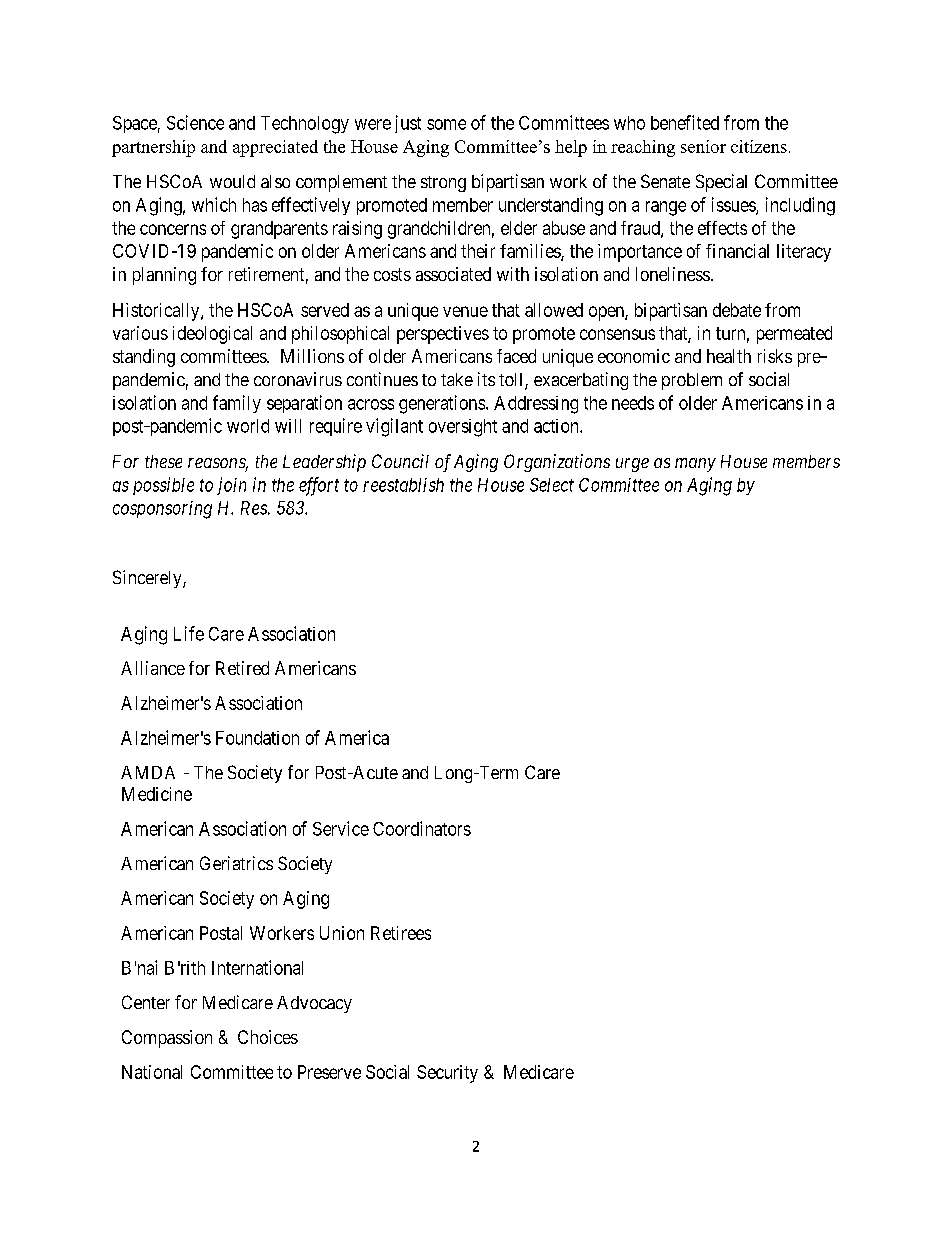 The image size is (952, 1233). I want to click on would, so click(232, 181).
